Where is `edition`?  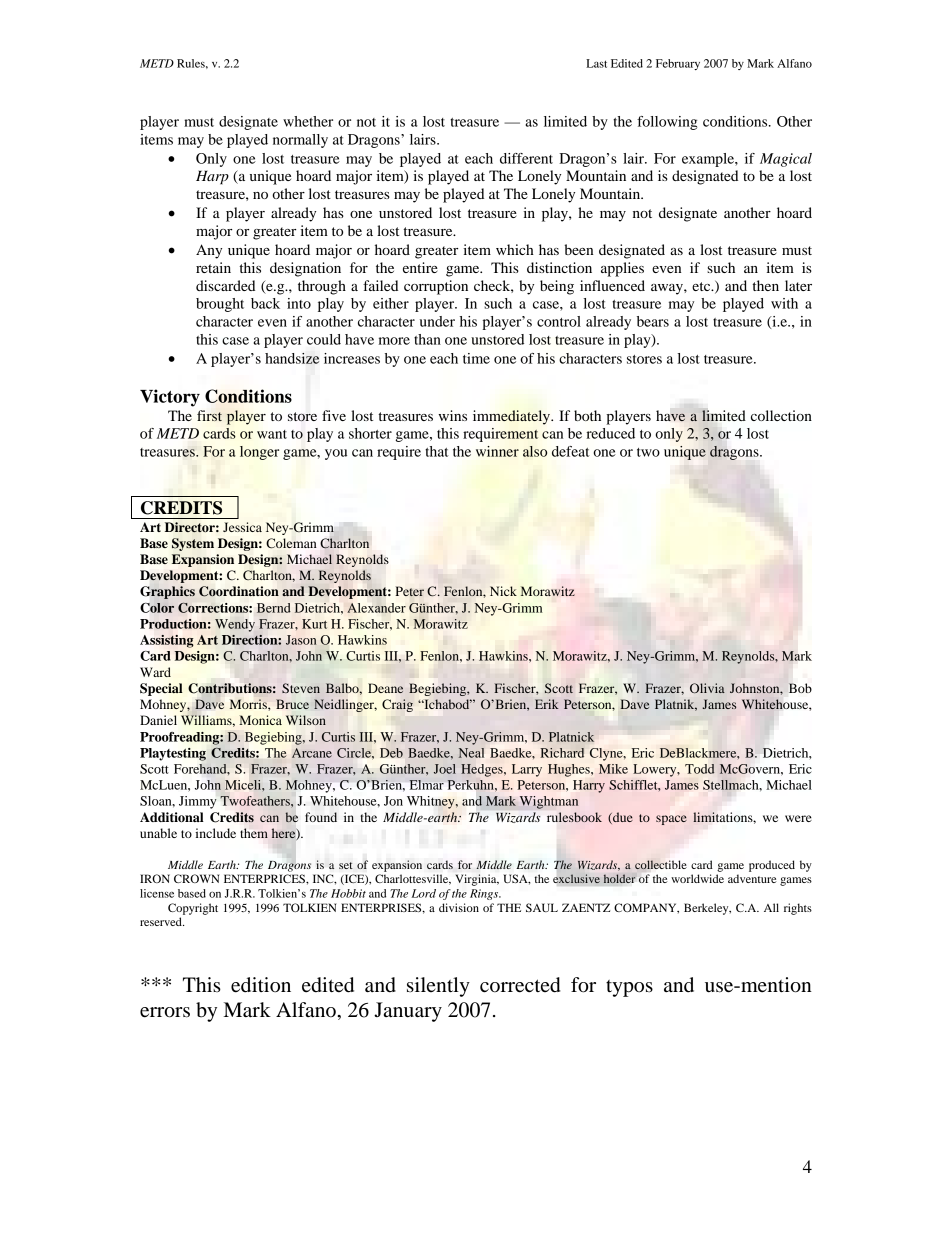
edition is located at coordinates (261, 985).
